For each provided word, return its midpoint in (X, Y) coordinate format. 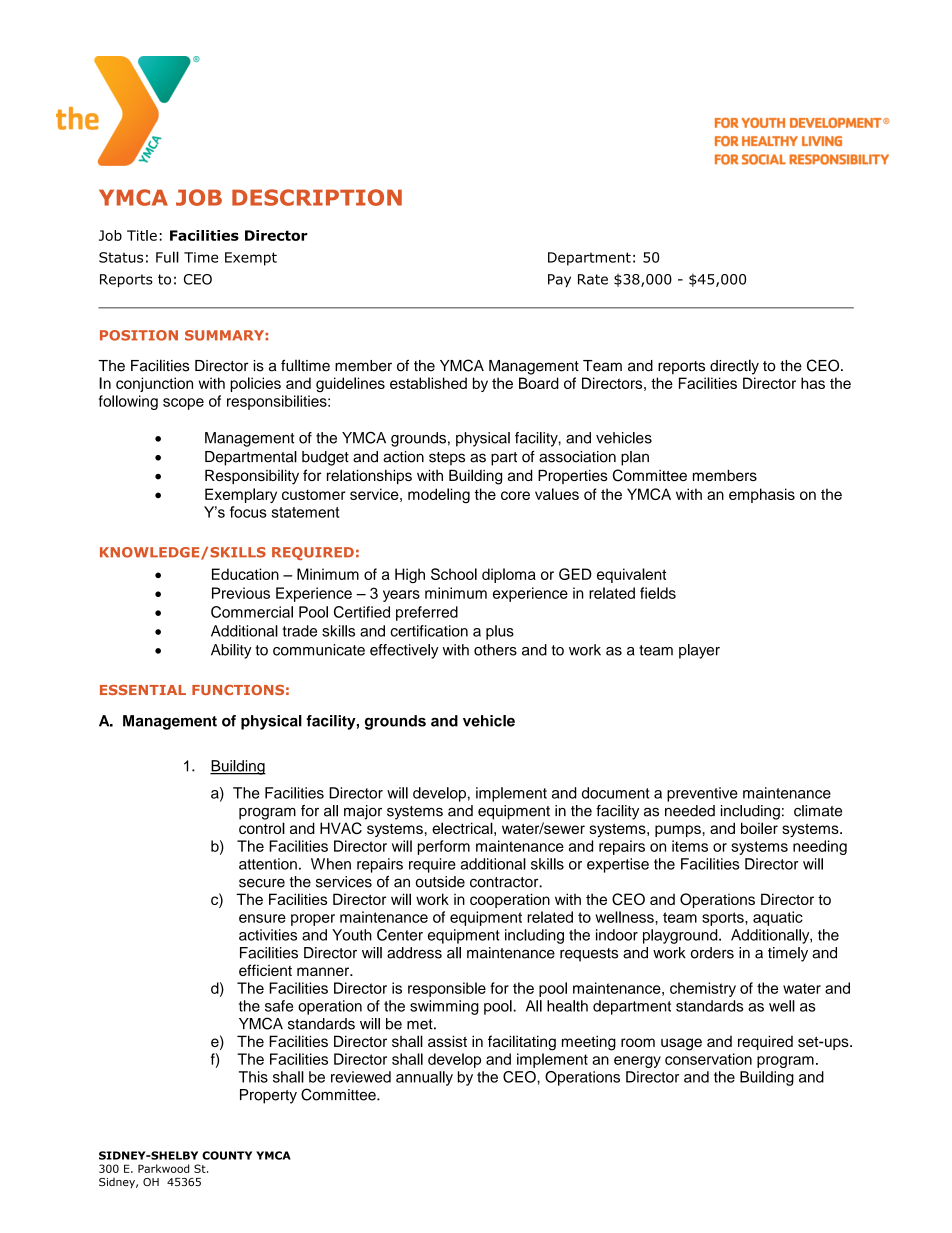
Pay (559, 280)
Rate (593, 279)
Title (142, 235)
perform (444, 847)
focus (248, 512)
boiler (759, 828)
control (262, 828)
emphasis (762, 495)
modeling (439, 496)
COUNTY (227, 1155)
